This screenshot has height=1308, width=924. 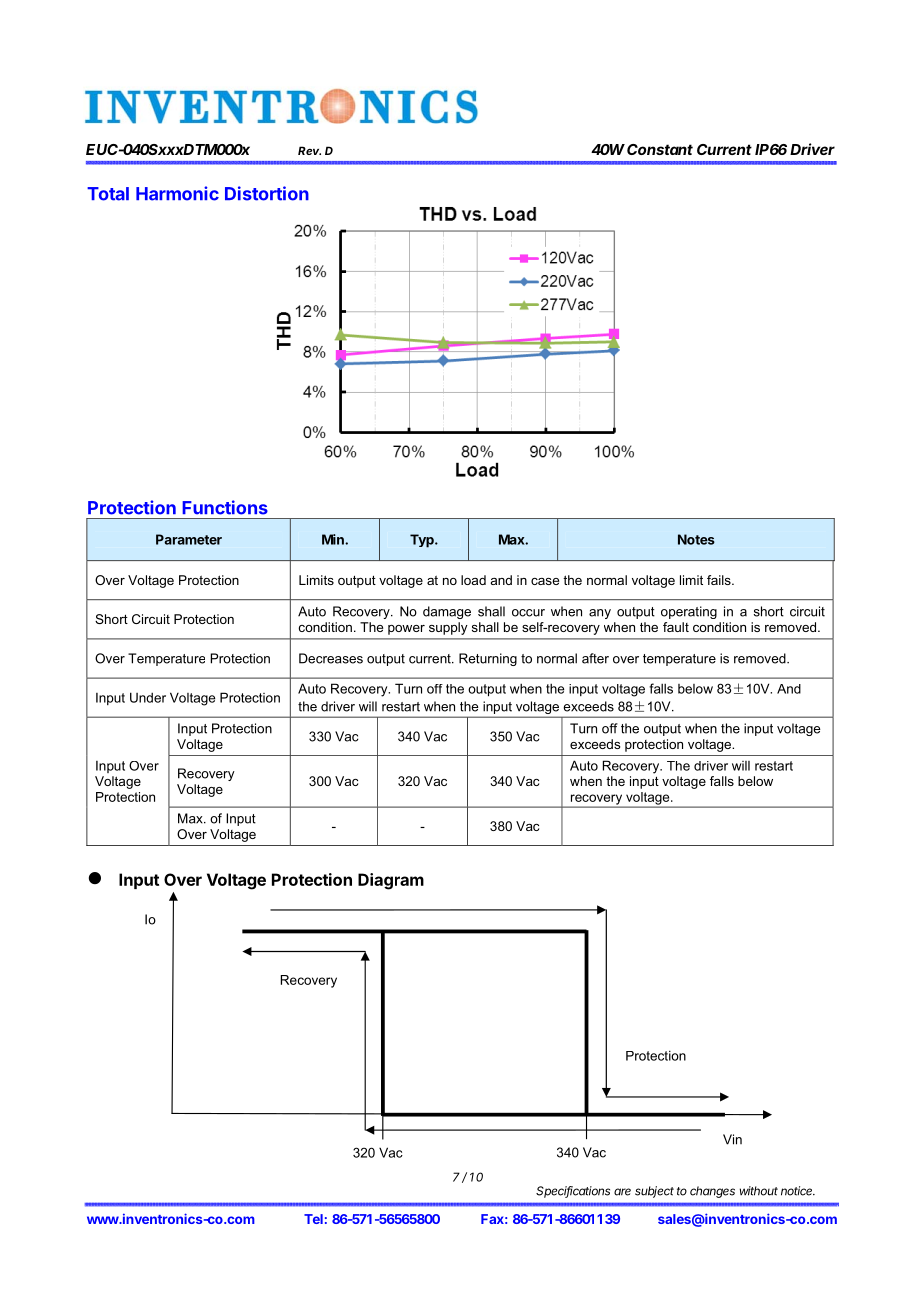 What do you see at coordinates (595, 658) in the screenshot?
I see `after` at bounding box center [595, 658].
